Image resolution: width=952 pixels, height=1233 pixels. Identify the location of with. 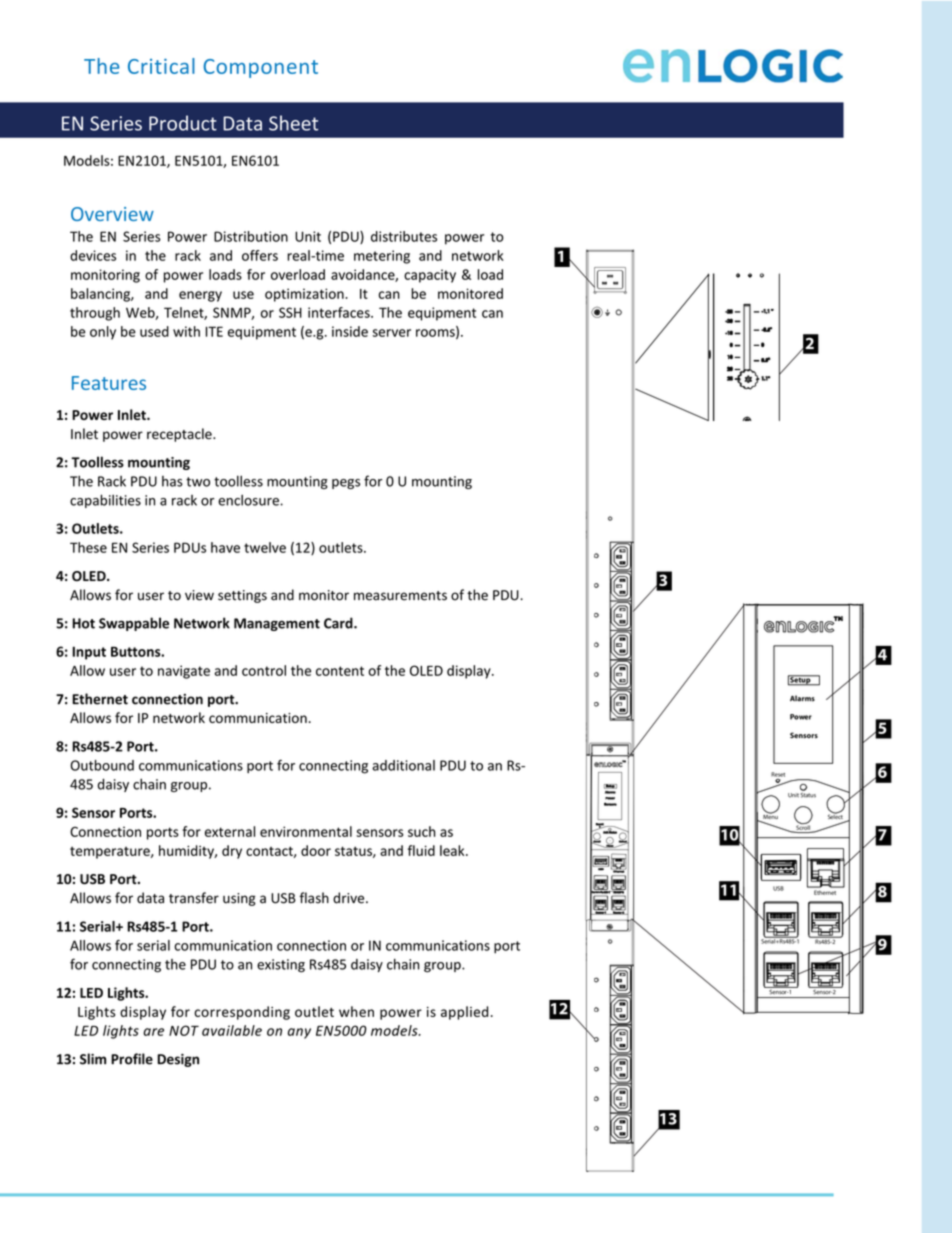
(186, 331).
